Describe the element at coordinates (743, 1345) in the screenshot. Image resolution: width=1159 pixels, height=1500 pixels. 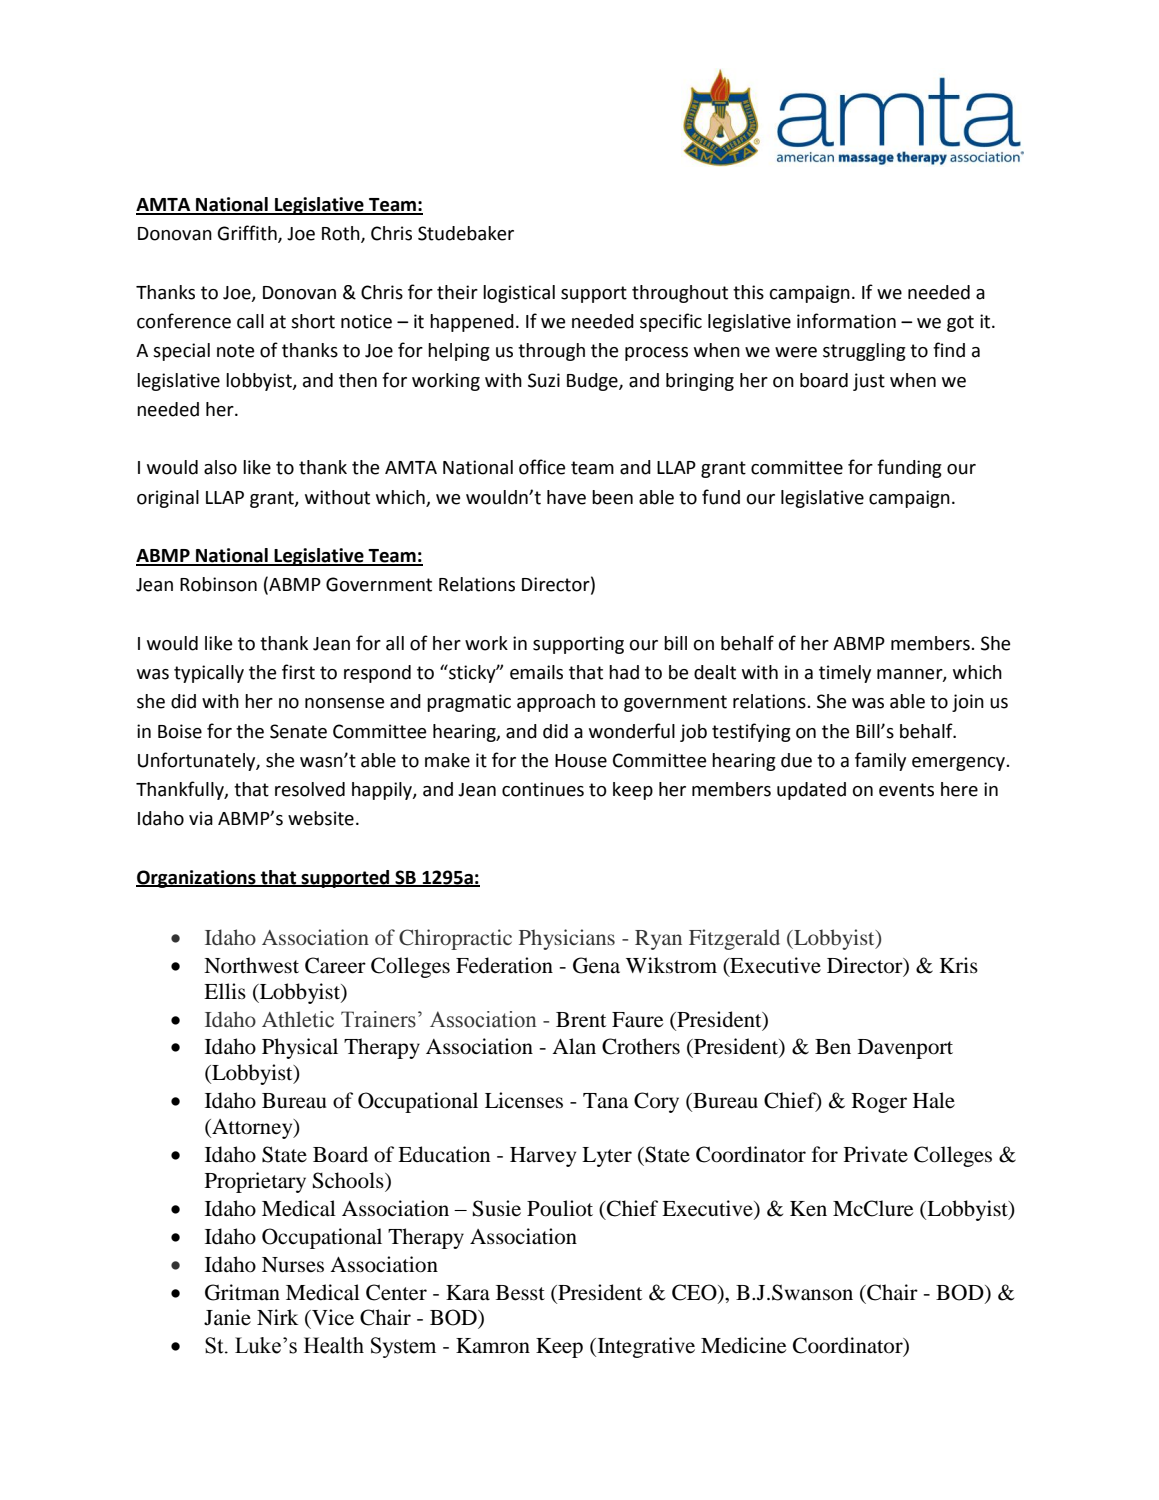
I see `Medicine` at that location.
